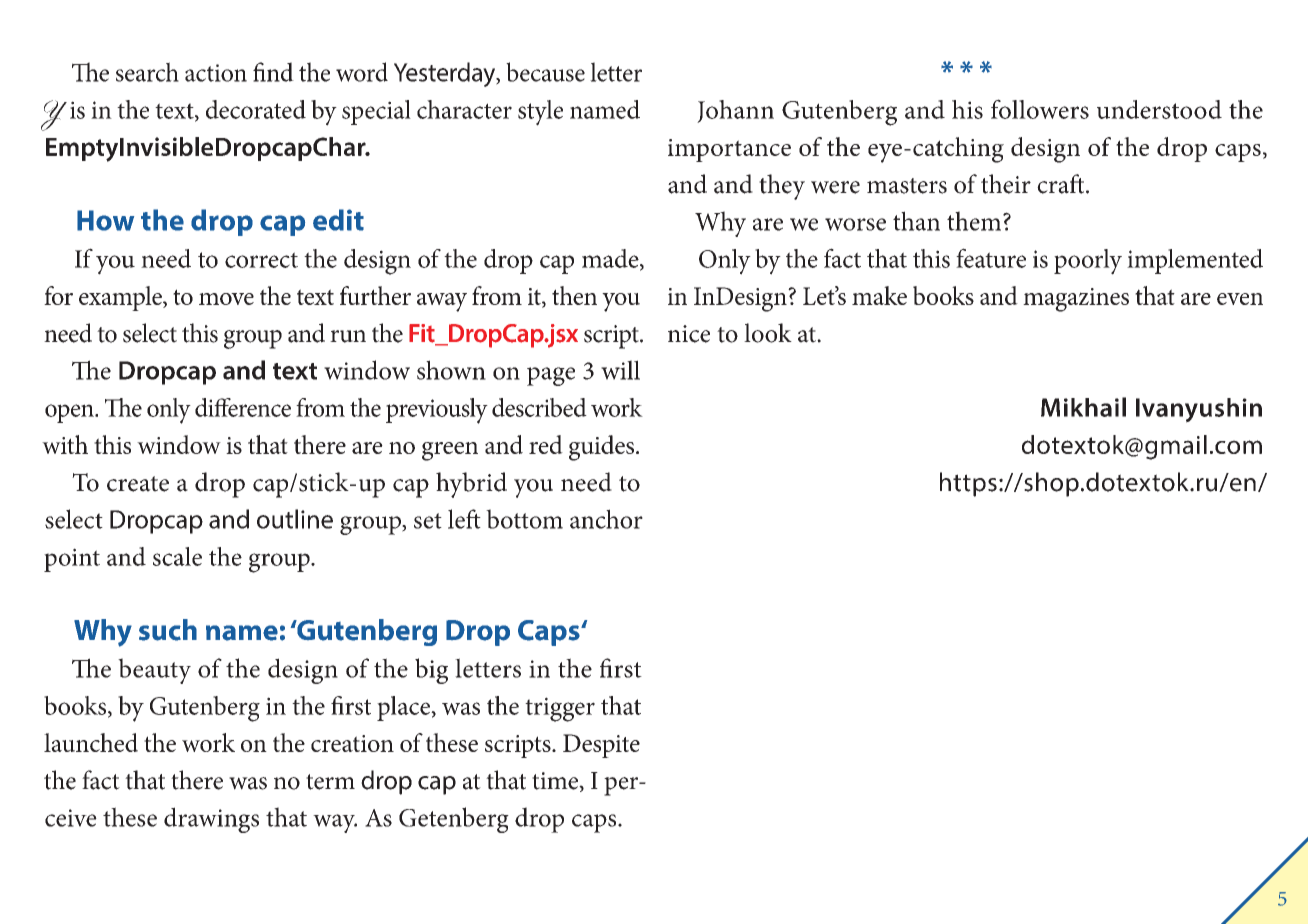  I want to click on Despite, so click(601, 746).
